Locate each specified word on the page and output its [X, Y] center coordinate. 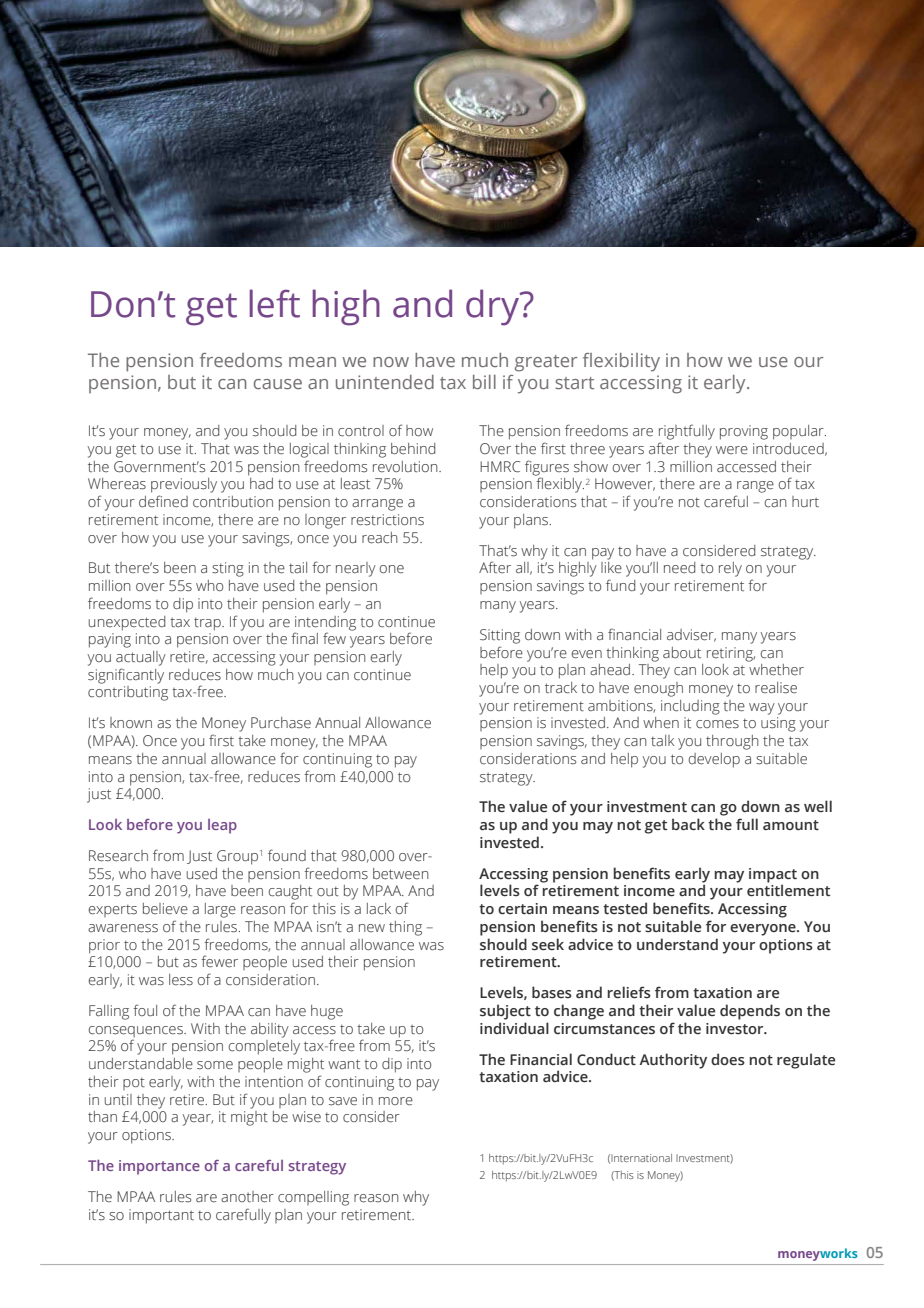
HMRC [500, 467]
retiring [731, 654]
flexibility [621, 362]
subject [505, 1012]
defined [163, 501]
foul [145, 1010]
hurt [805, 501]
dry [494, 307]
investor [736, 1029]
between [401, 874]
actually [141, 658]
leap [222, 826]
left [274, 303]
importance [159, 1167]
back [688, 824]
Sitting [500, 636]
